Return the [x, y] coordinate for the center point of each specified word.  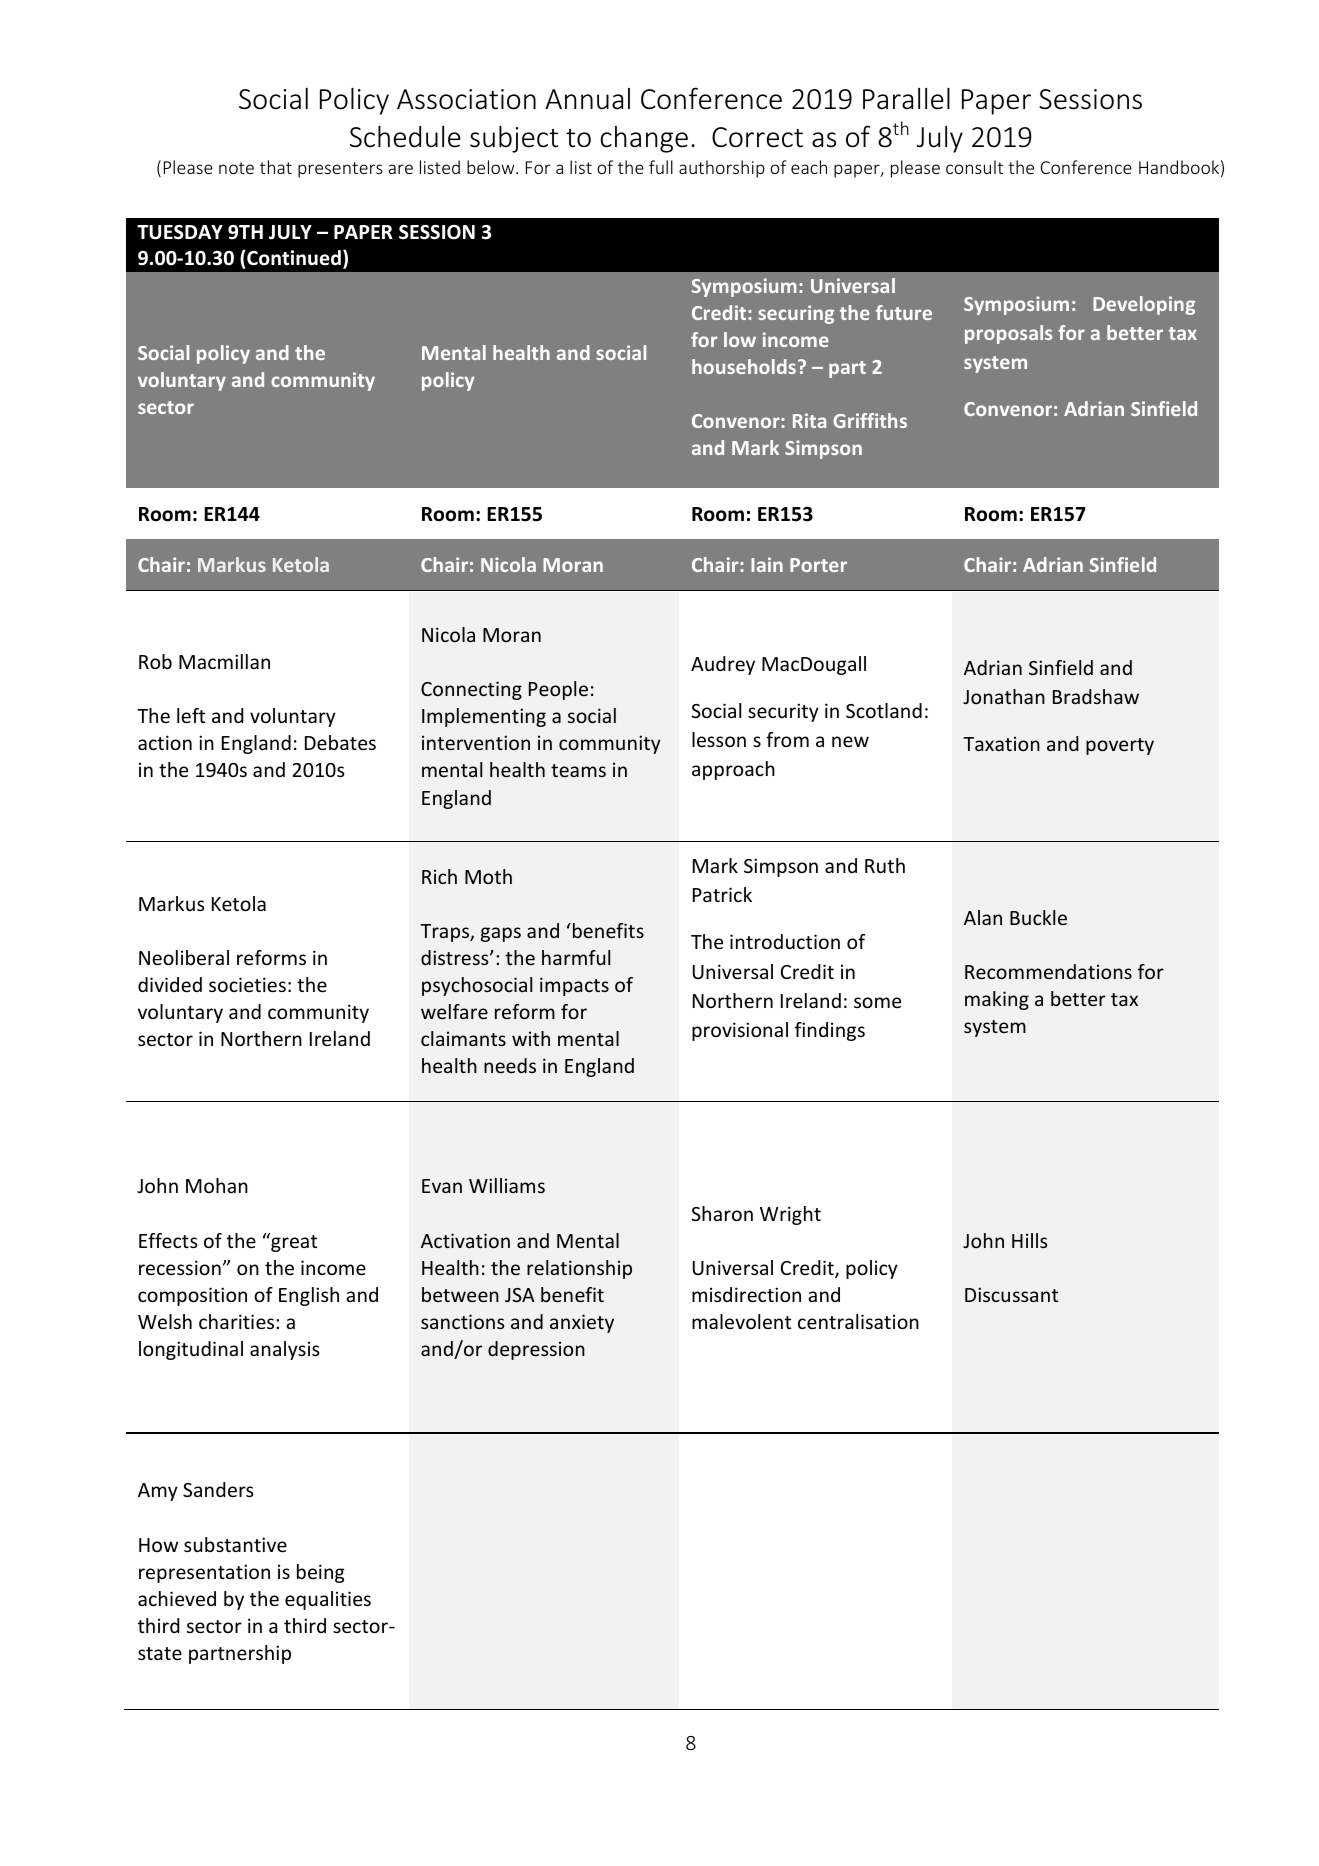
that [276, 167]
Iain [767, 564]
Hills [1030, 1240]
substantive [235, 1544]
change [644, 139]
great [293, 1242]
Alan [983, 917]
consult [974, 167]
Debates [340, 742]
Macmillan [224, 661]
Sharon [722, 1213]
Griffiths [870, 420]
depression [536, 1350]
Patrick [722, 894]
